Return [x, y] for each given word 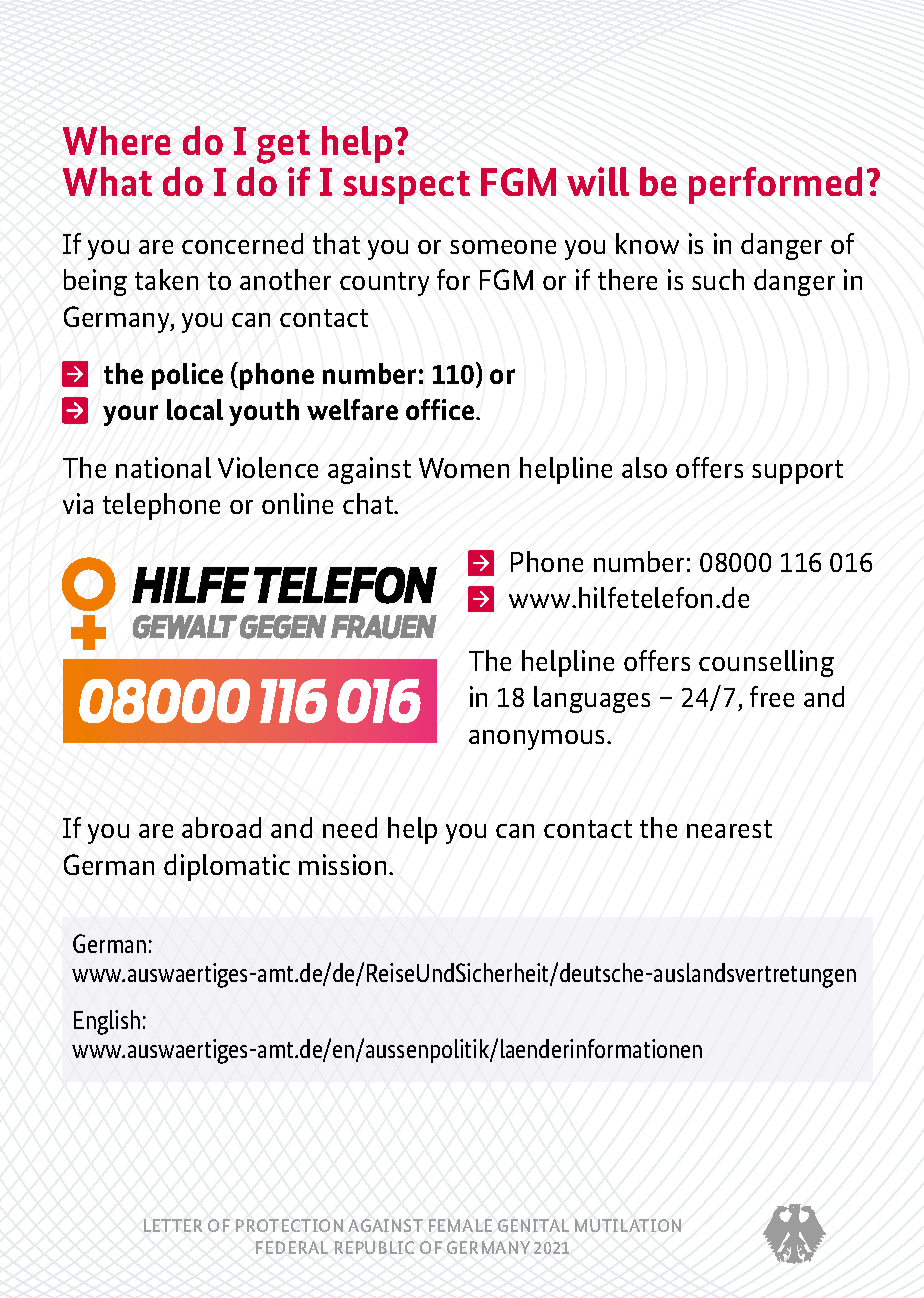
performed [775, 185]
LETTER [173, 1225]
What [107, 181]
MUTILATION [628, 1225]
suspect [406, 187]
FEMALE [460, 1225]
